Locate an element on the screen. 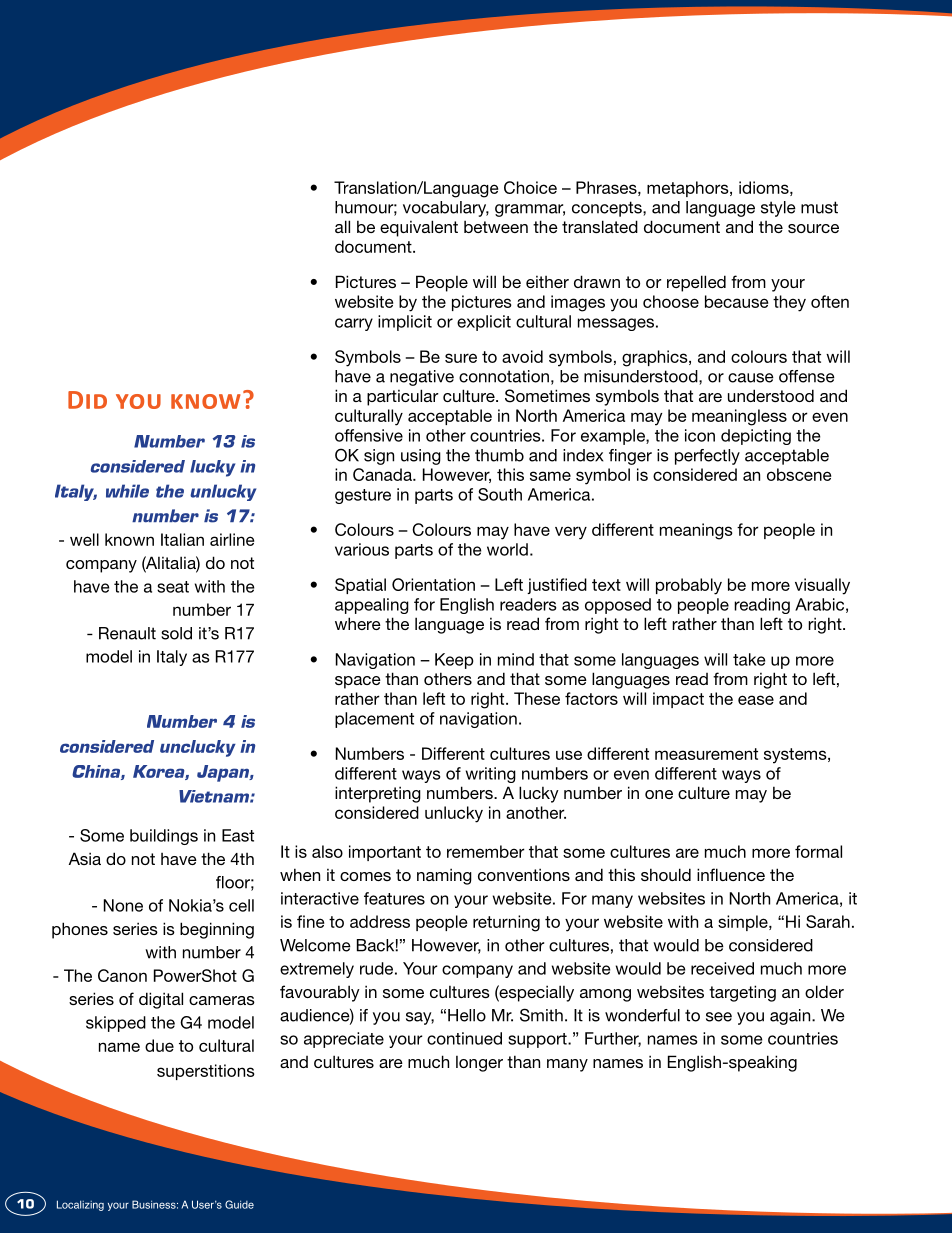 The height and width of the screenshot is (1233, 952). remember is located at coordinates (486, 851).
